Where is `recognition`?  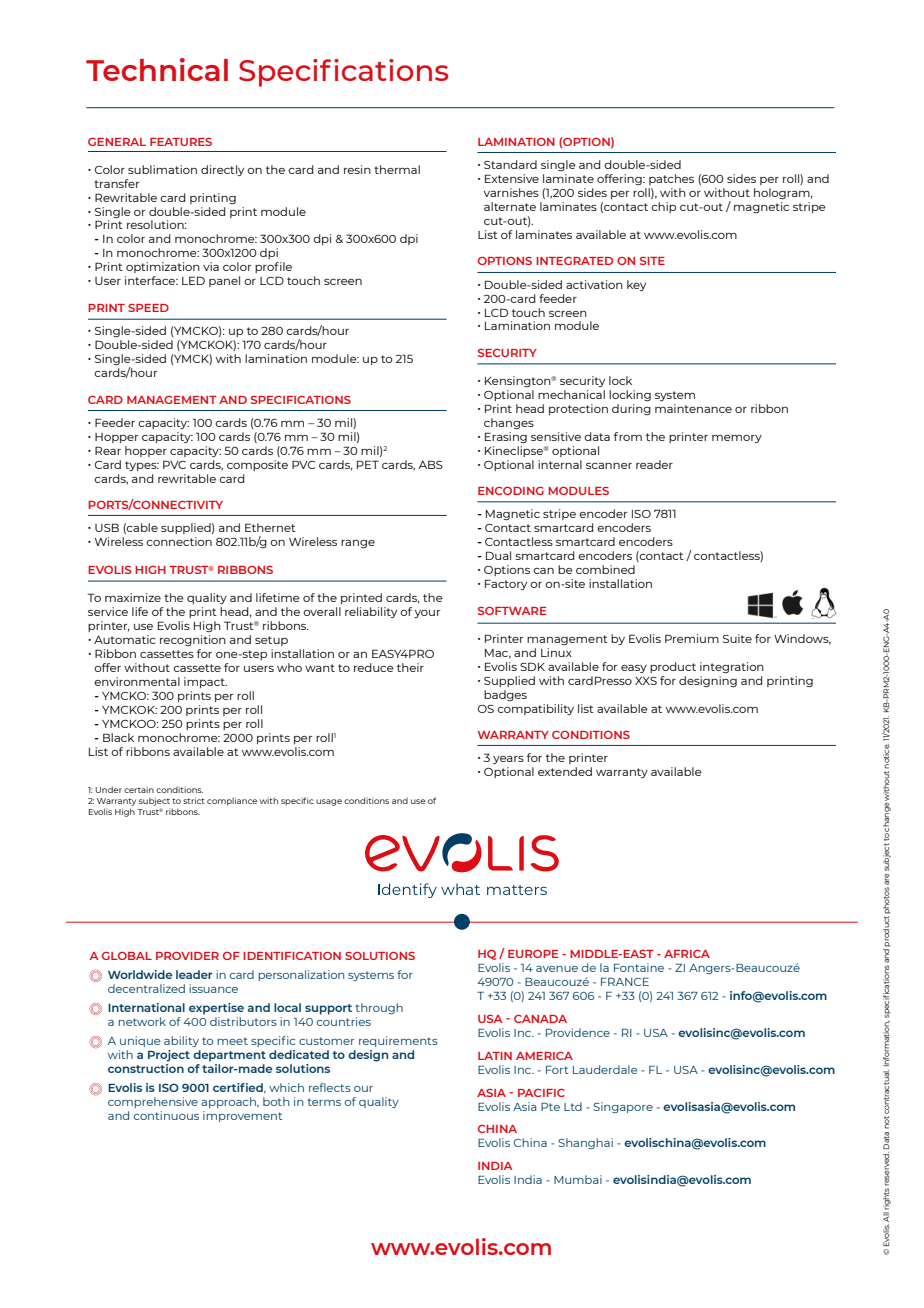
recognition is located at coordinates (193, 640).
